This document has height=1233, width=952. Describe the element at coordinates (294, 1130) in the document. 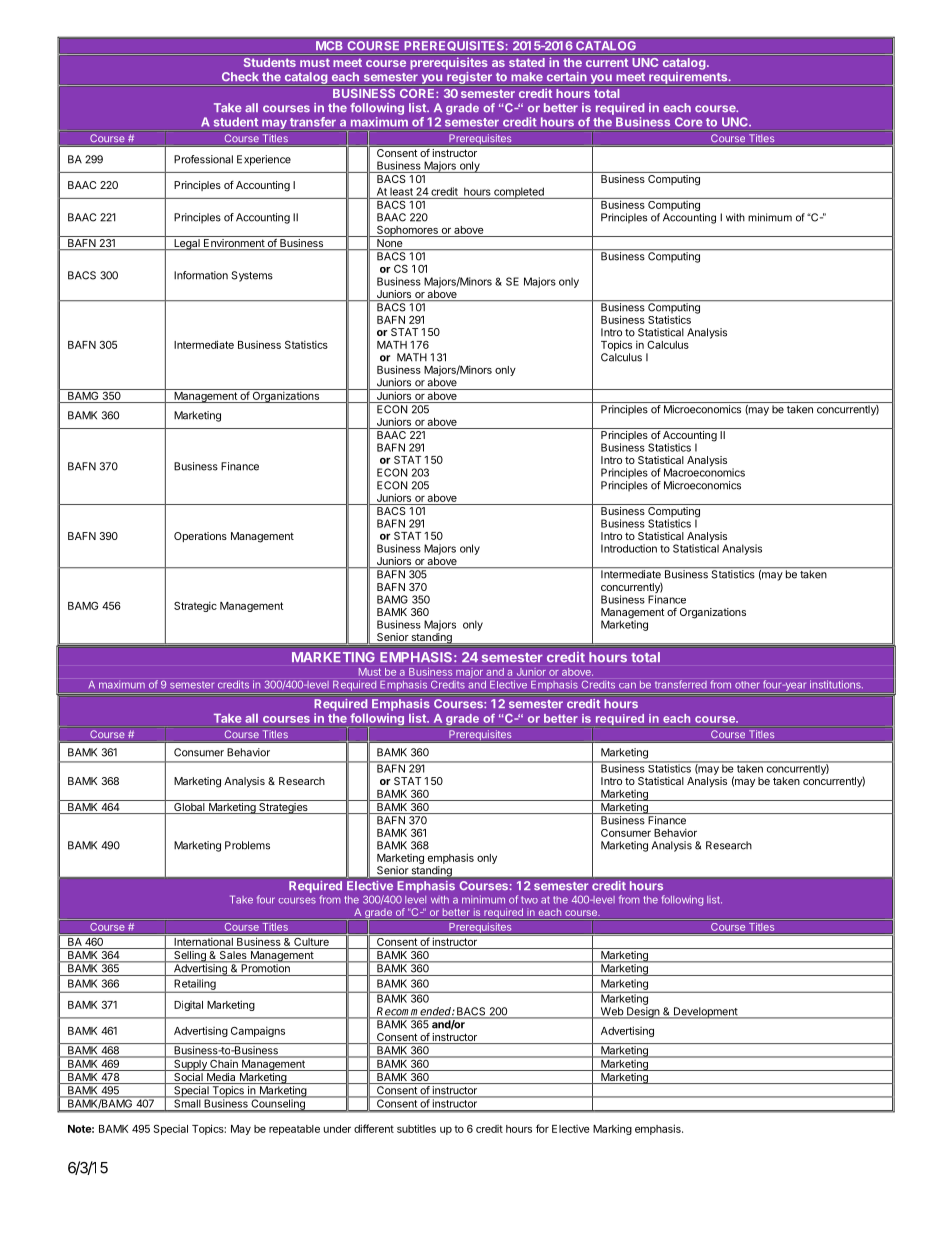

I see `repeatable` at that location.
